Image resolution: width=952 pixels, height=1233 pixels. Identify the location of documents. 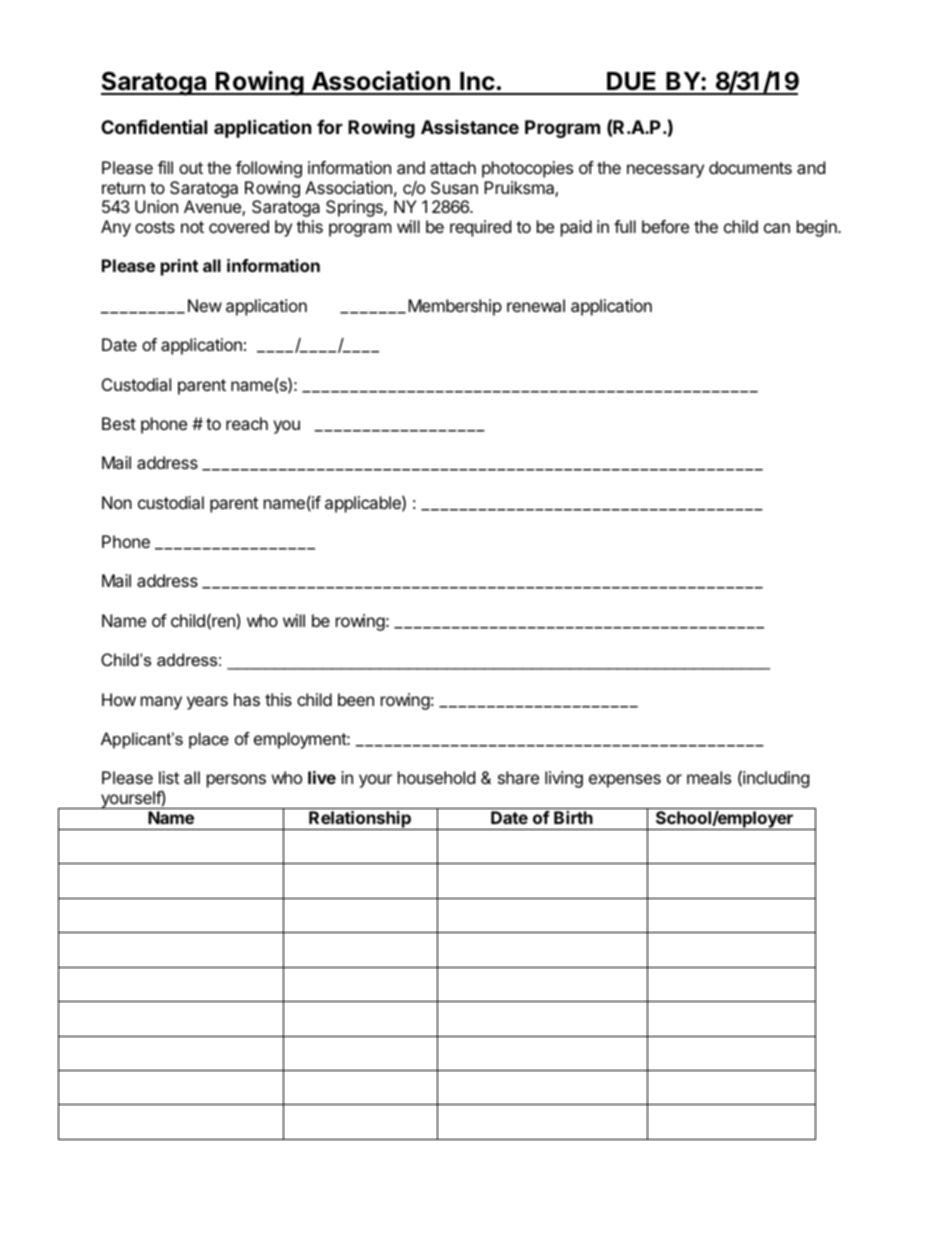
(750, 167).
